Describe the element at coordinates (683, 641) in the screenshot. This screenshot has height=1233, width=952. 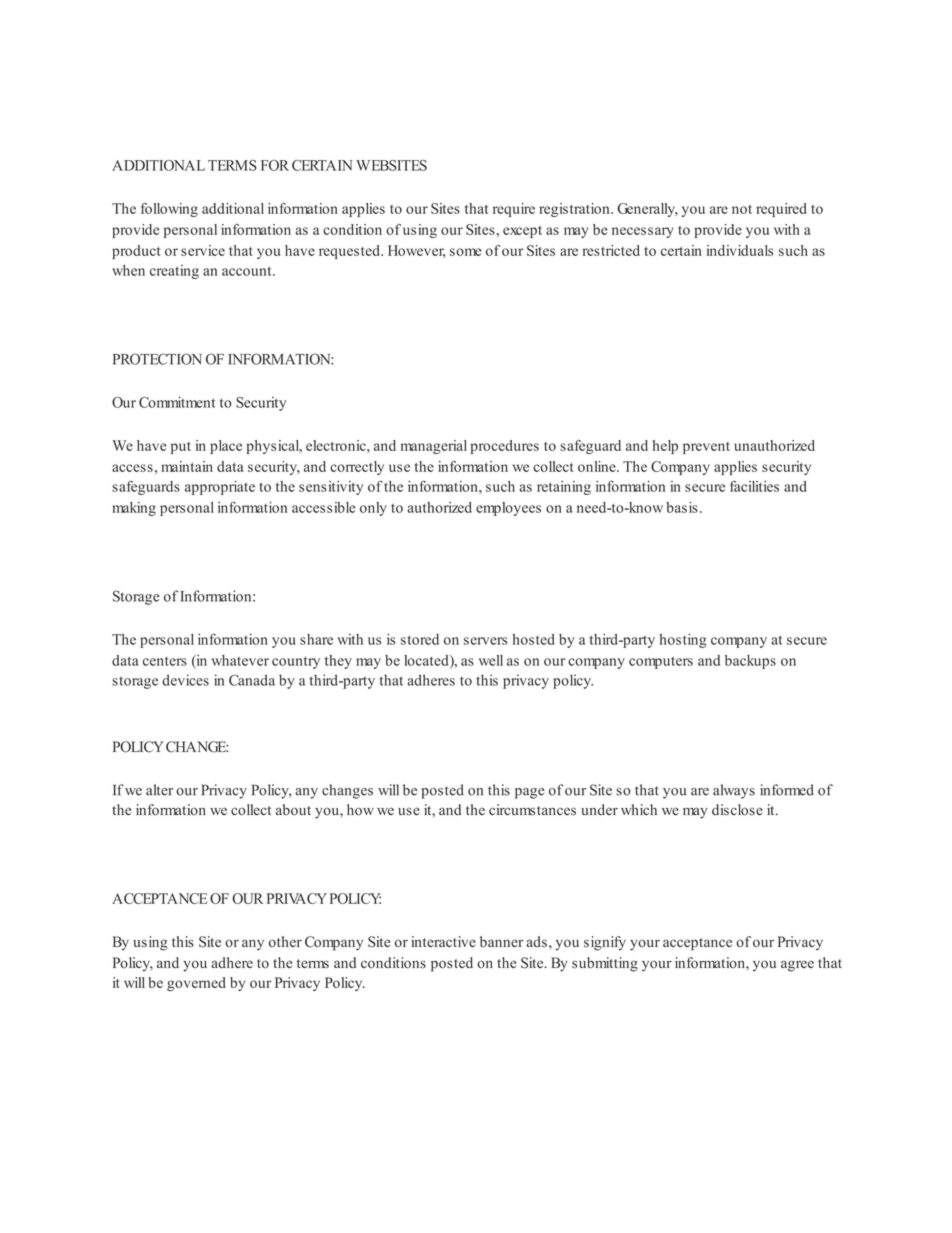
I see `hosting` at that location.
